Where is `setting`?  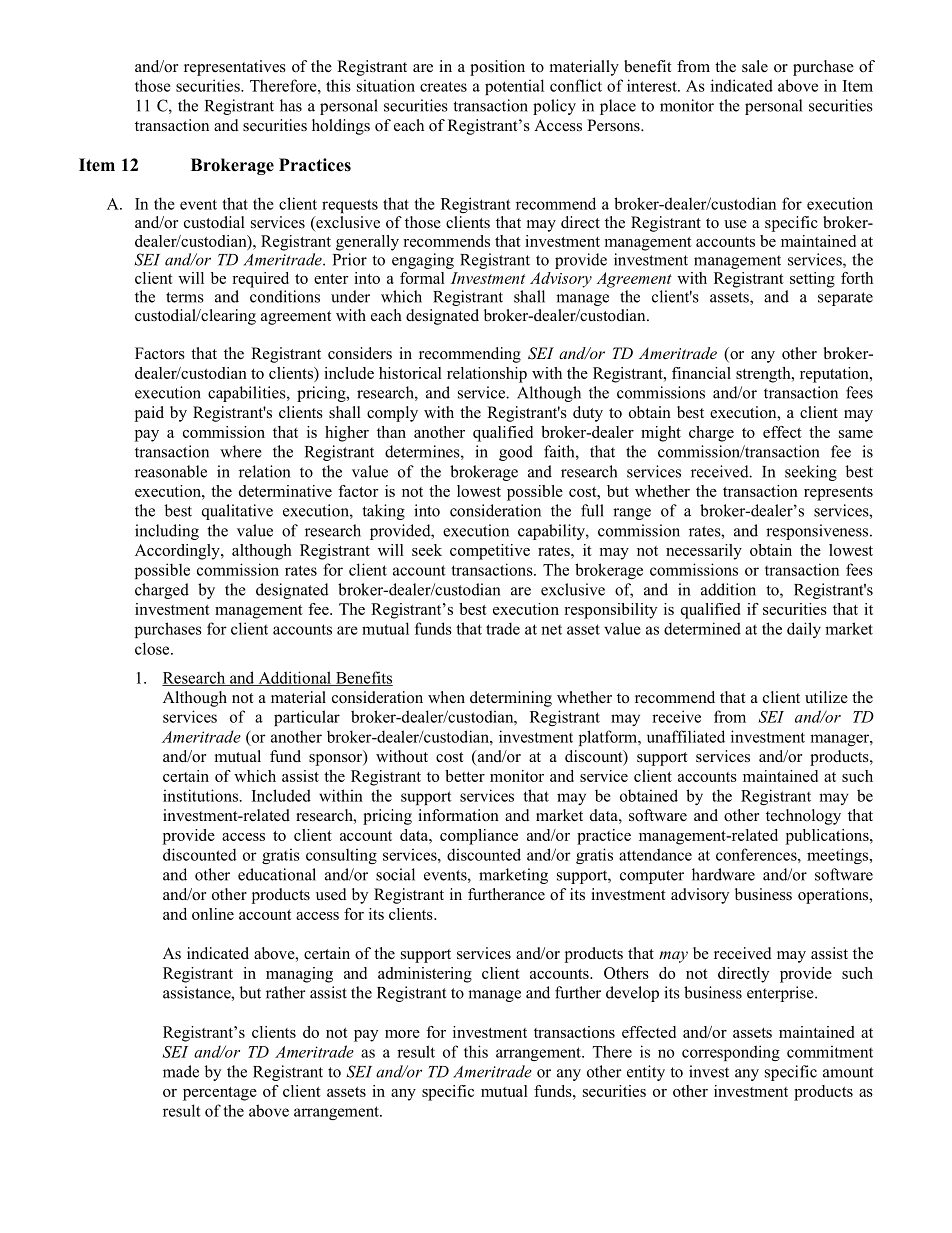 setting is located at coordinates (812, 280).
